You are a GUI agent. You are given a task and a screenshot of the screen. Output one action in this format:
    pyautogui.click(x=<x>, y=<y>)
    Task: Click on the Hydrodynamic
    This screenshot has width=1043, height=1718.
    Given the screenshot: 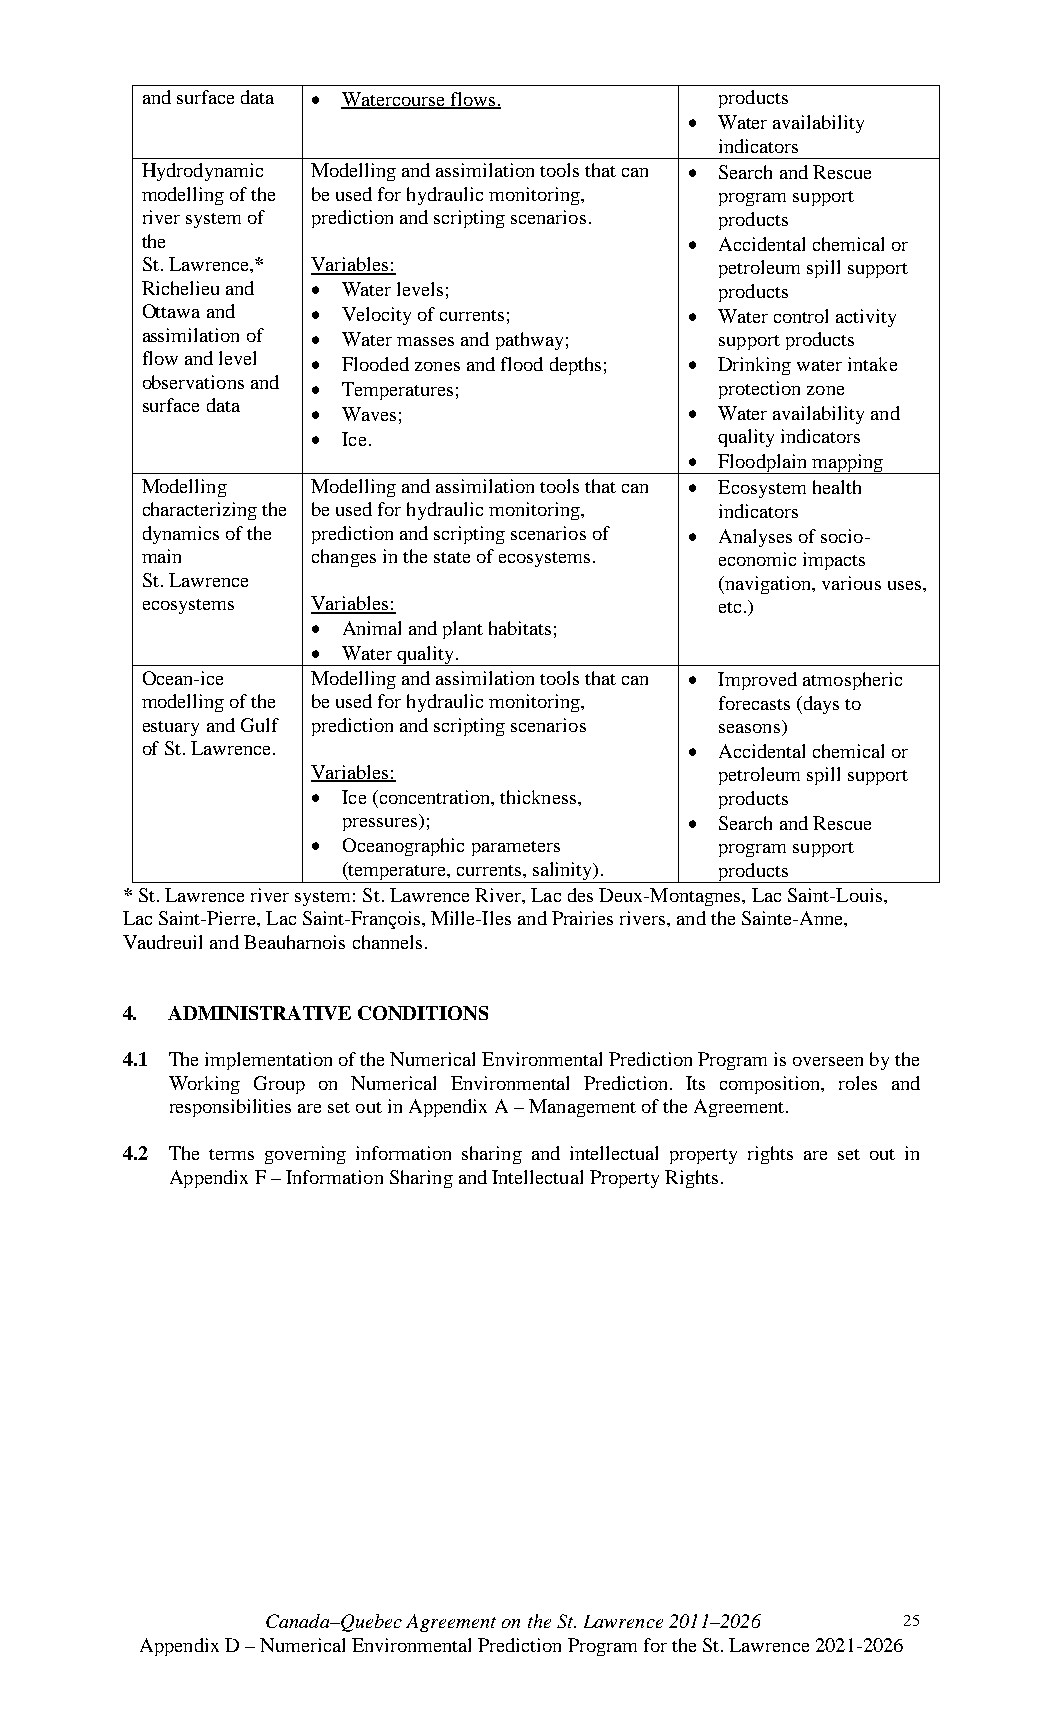 What is the action you would take?
    pyautogui.click(x=202, y=172)
